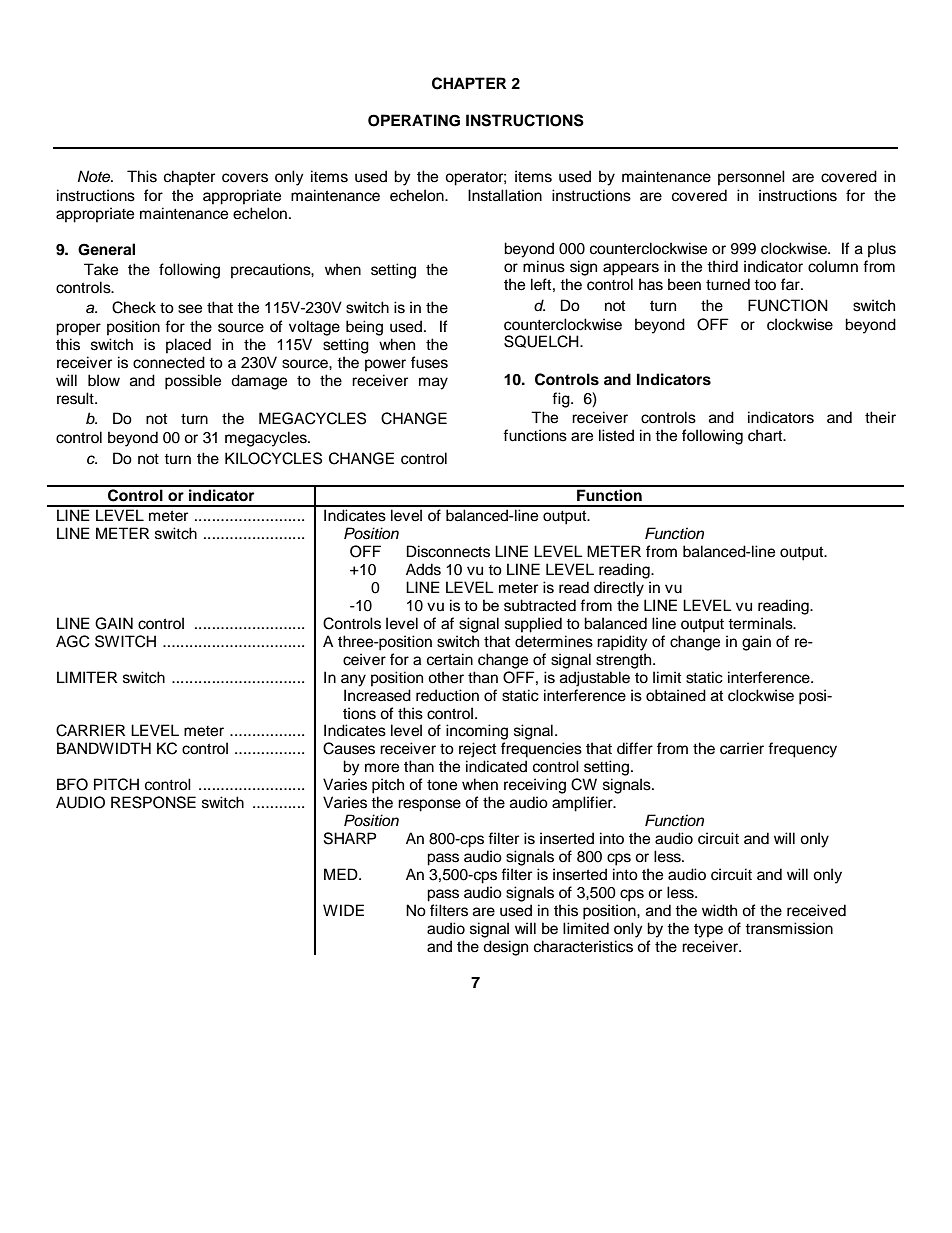 The image size is (952, 1233). I want to click on chart, so click(766, 435).
